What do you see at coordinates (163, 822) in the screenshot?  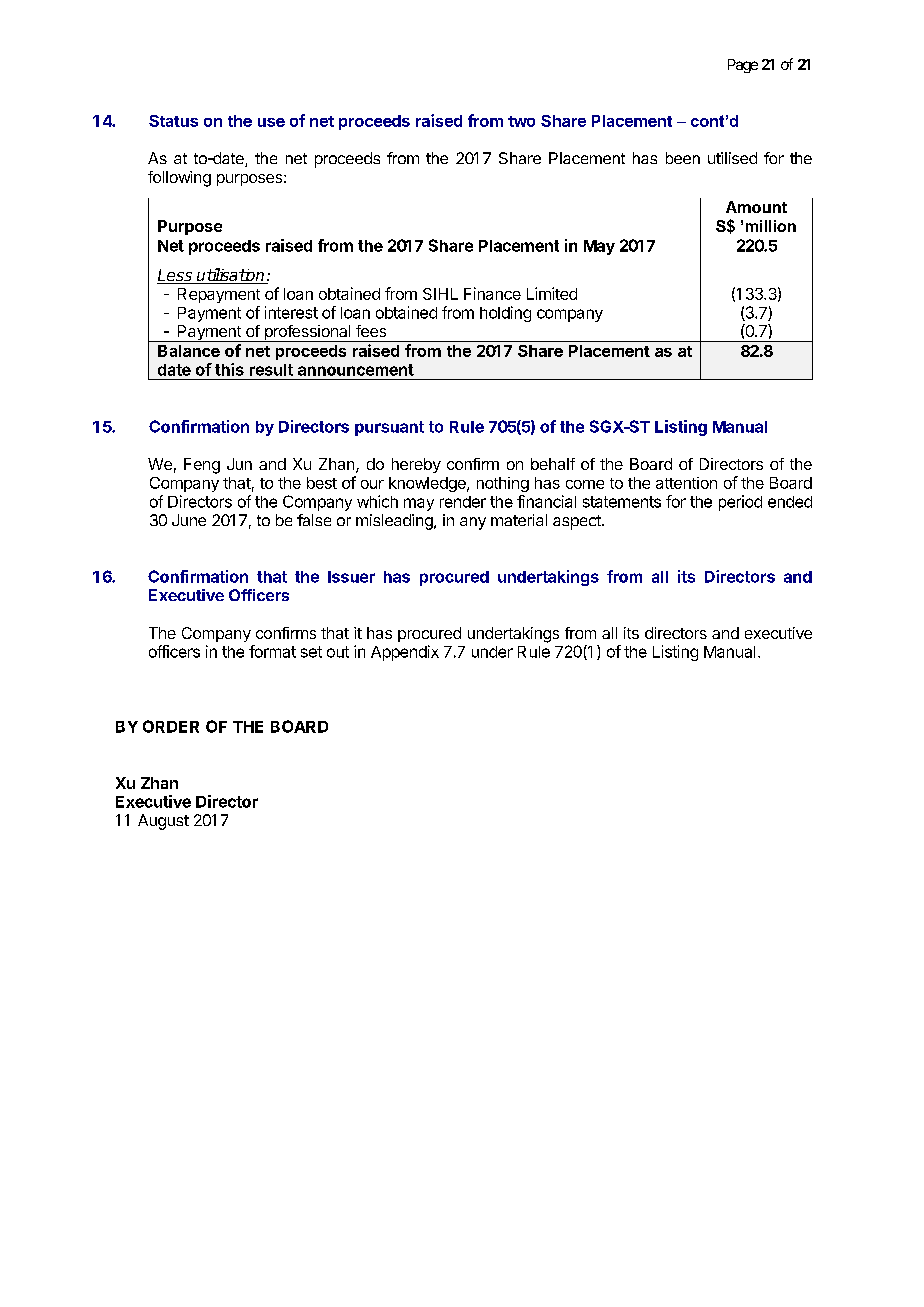 I see `August` at bounding box center [163, 822].
